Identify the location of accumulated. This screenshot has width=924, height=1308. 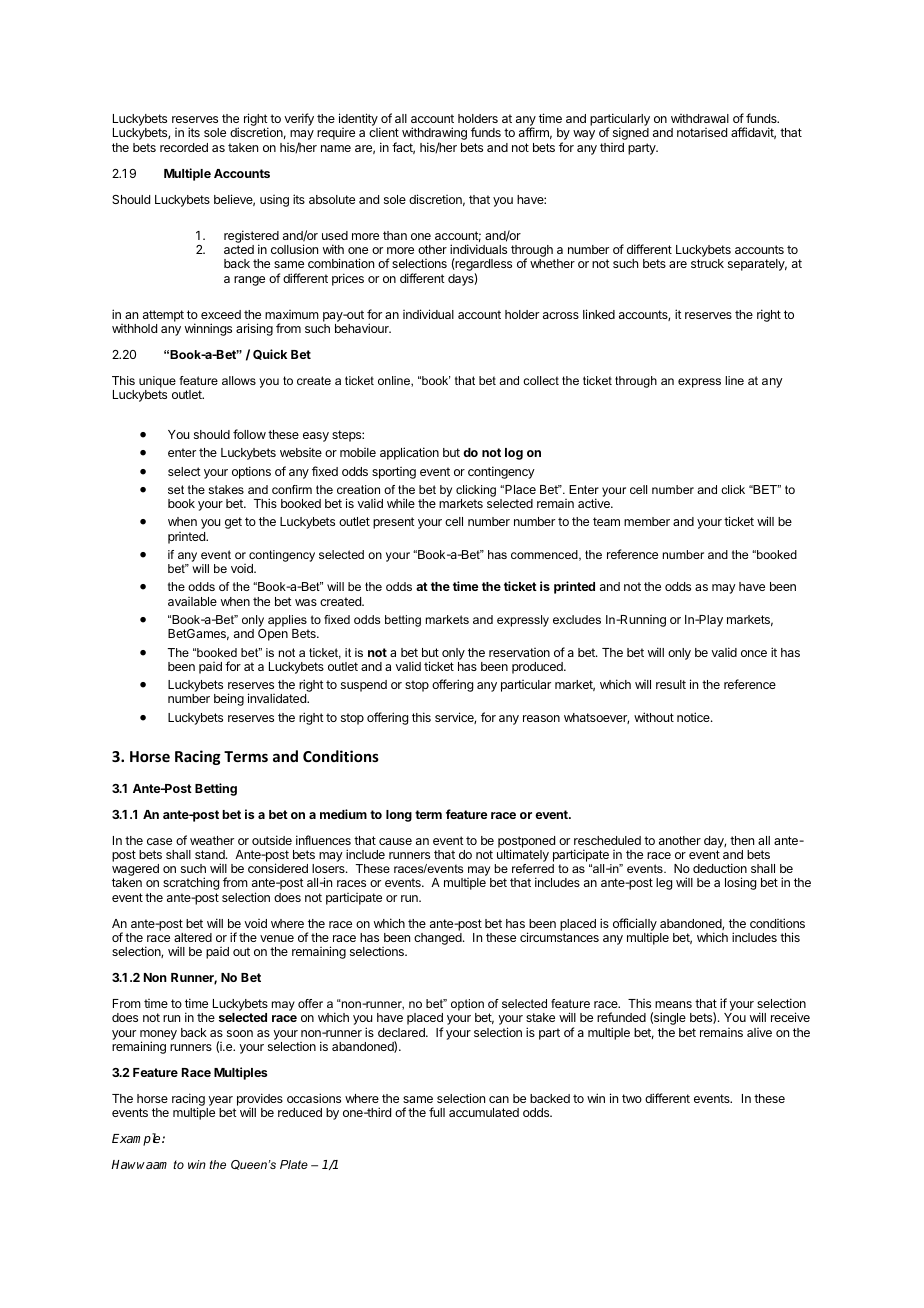
(484, 1112).
